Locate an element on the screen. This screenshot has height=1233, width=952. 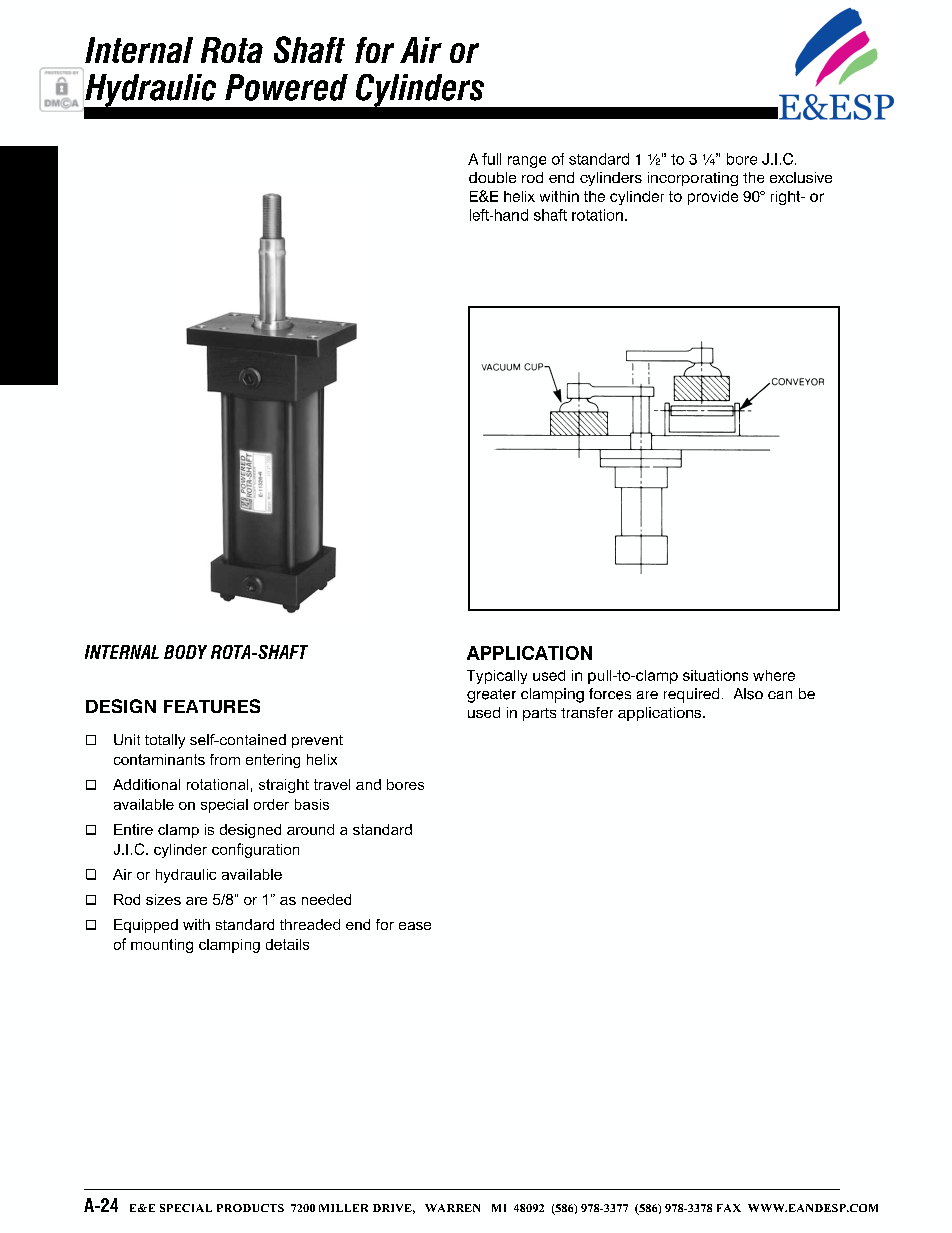
WARREN is located at coordinates (452, 1208).
